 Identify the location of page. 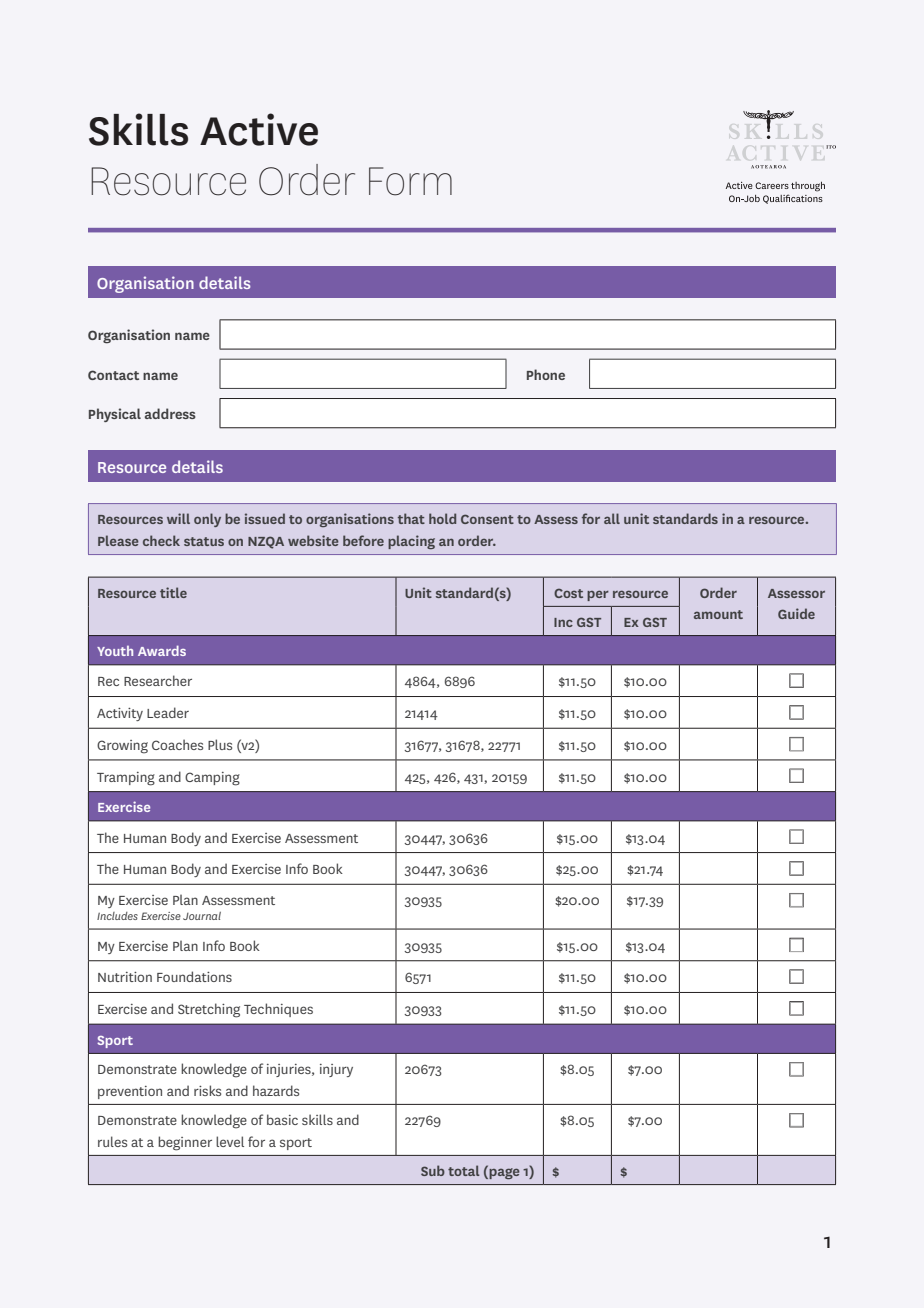
(504, 1173).
